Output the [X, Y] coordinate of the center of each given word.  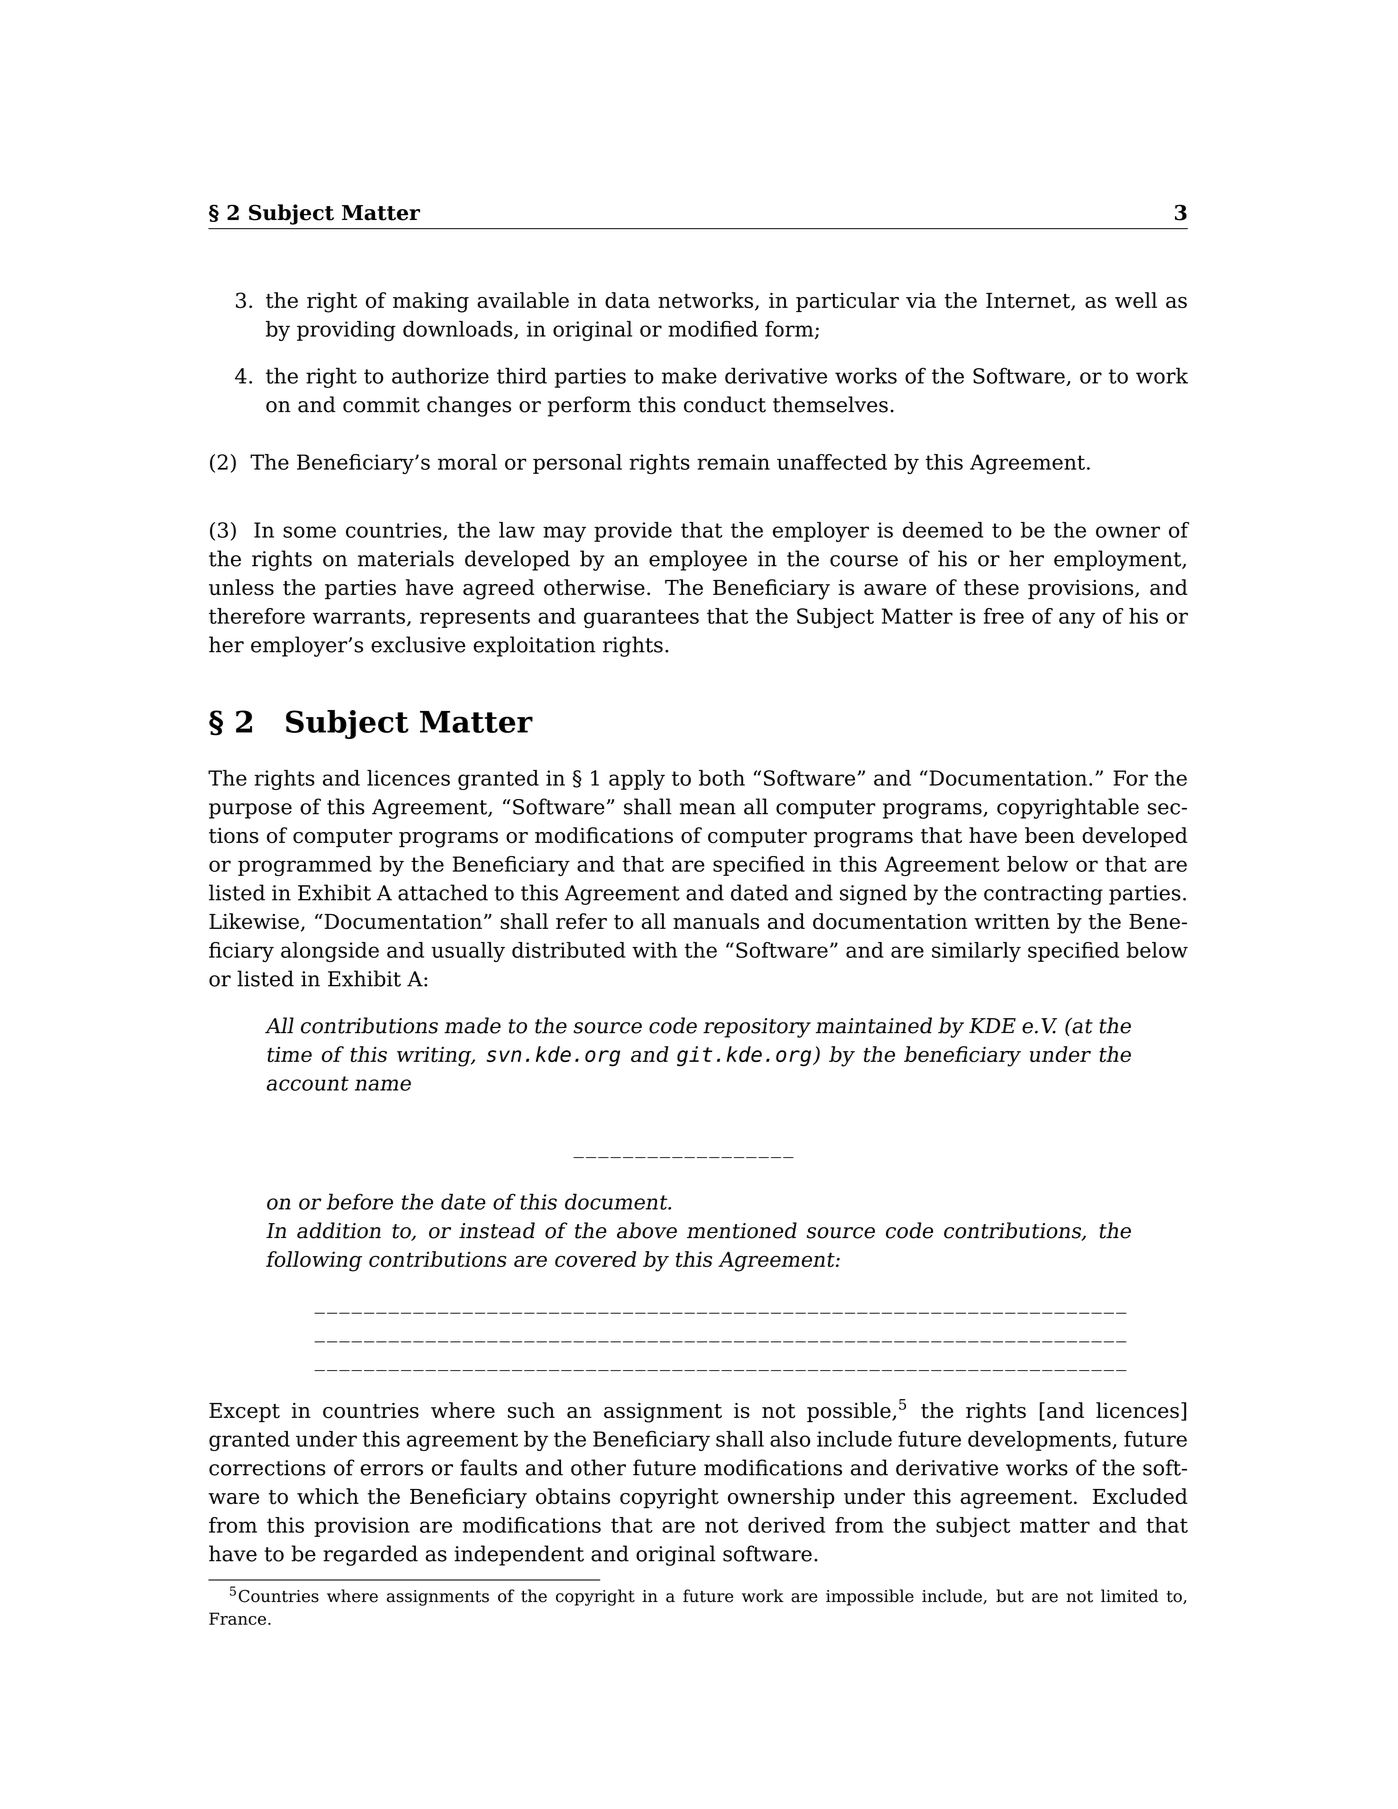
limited [1129, 1596]
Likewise [254, 921]
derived [786, 1525]
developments [1040, 1441]
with [654, 950]
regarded [370, 1555]
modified [713, 329]
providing [346, 331]
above [647, 1230]
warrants [359, 616]
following [314, 1261]
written [1012, 922]
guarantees [641, 618]
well [1136, 300]
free [1003, 616]
